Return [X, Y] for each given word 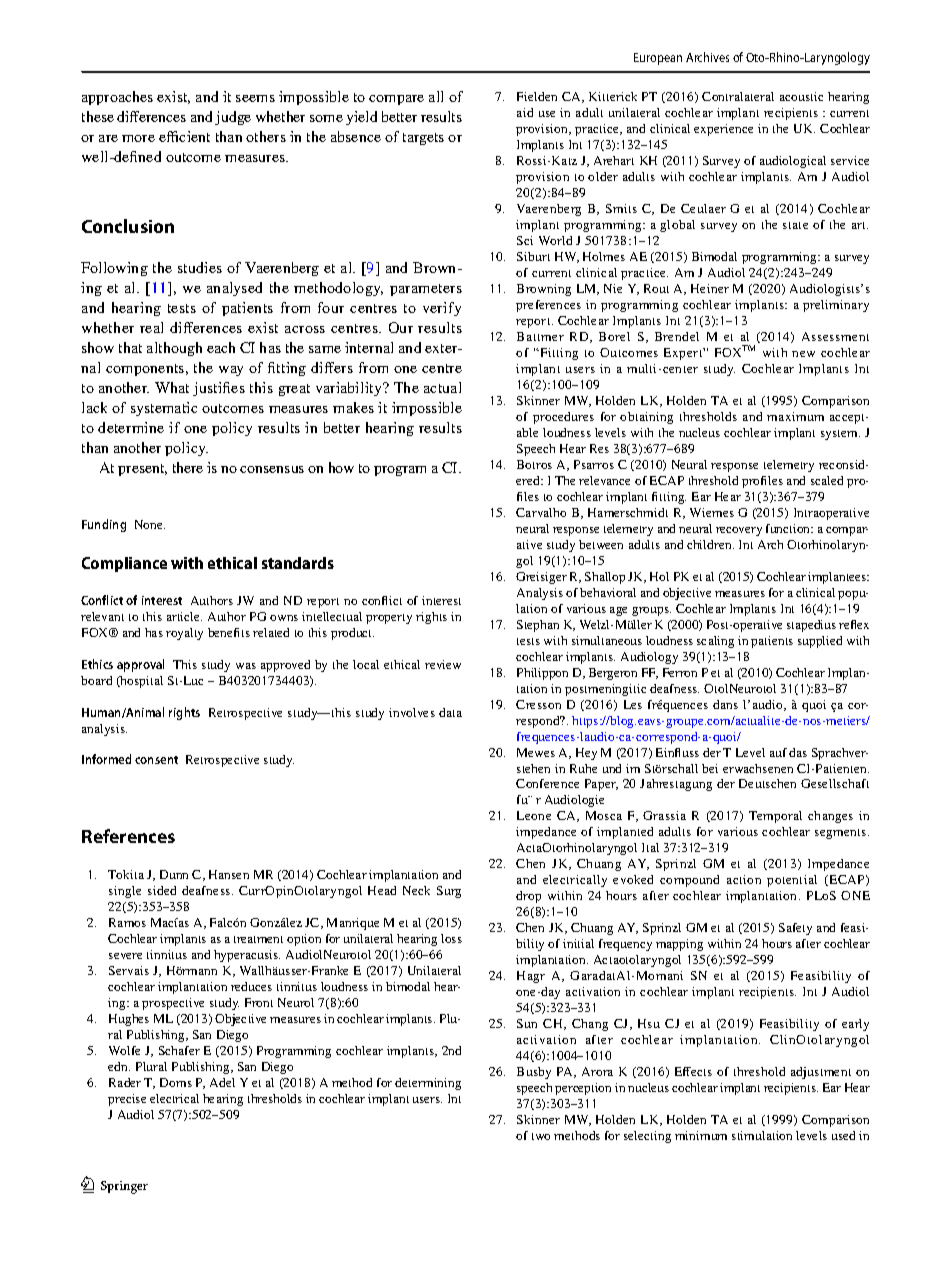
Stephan [538, 626]
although [174, 349]
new [803, 354]
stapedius [811, 626]
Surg [449, 892]
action [744, 879]
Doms [176, 1082]
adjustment [821, 1073]
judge [233, 118]
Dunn [174, 874]
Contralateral [738, 96]
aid [525, 112]
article [184, 616]
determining [428, 1084]
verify [442, 309]
